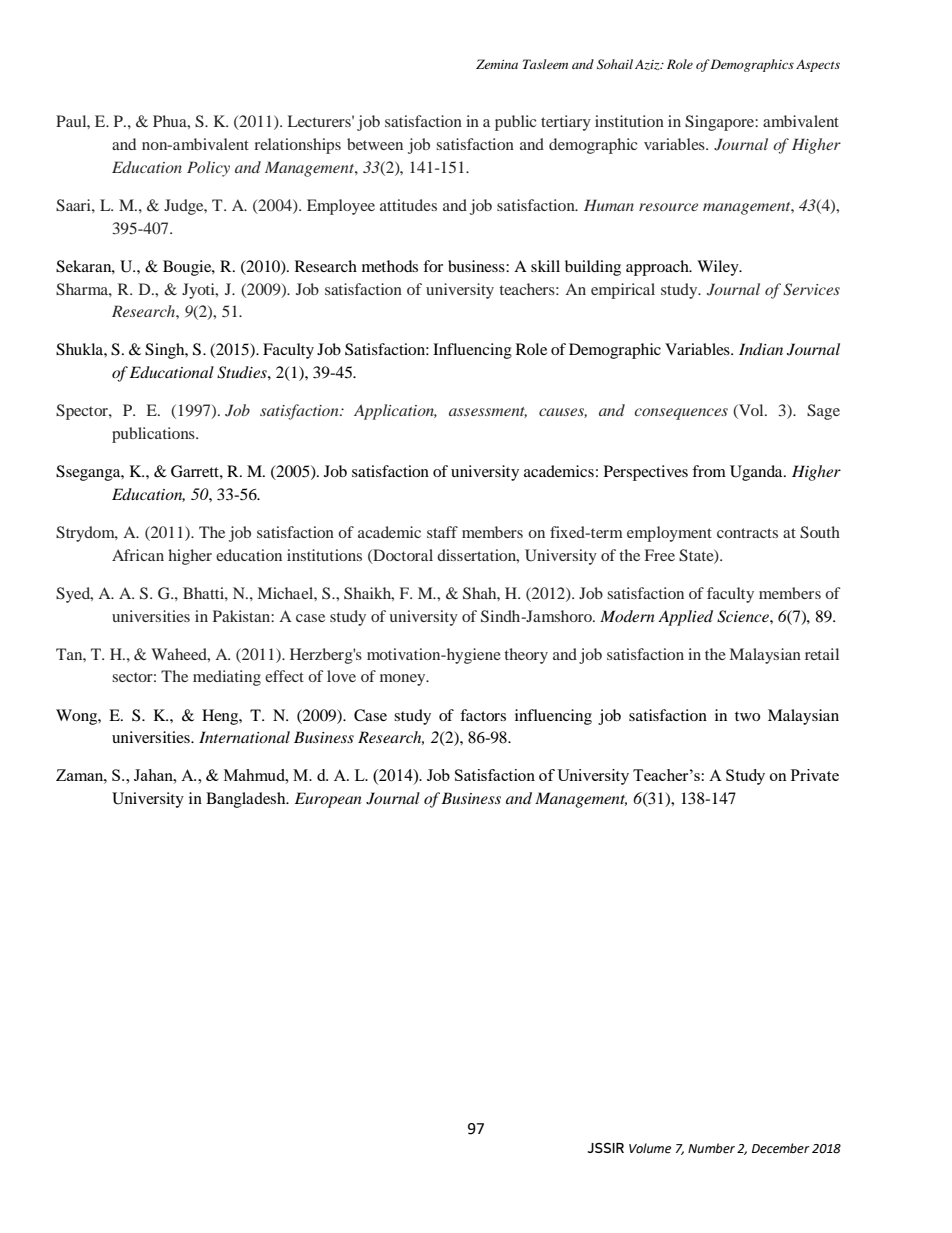 The height and width of the image is (1233, 952). Describe the element at coordinates (442, 532) in the image. I see `staff` at that location.
